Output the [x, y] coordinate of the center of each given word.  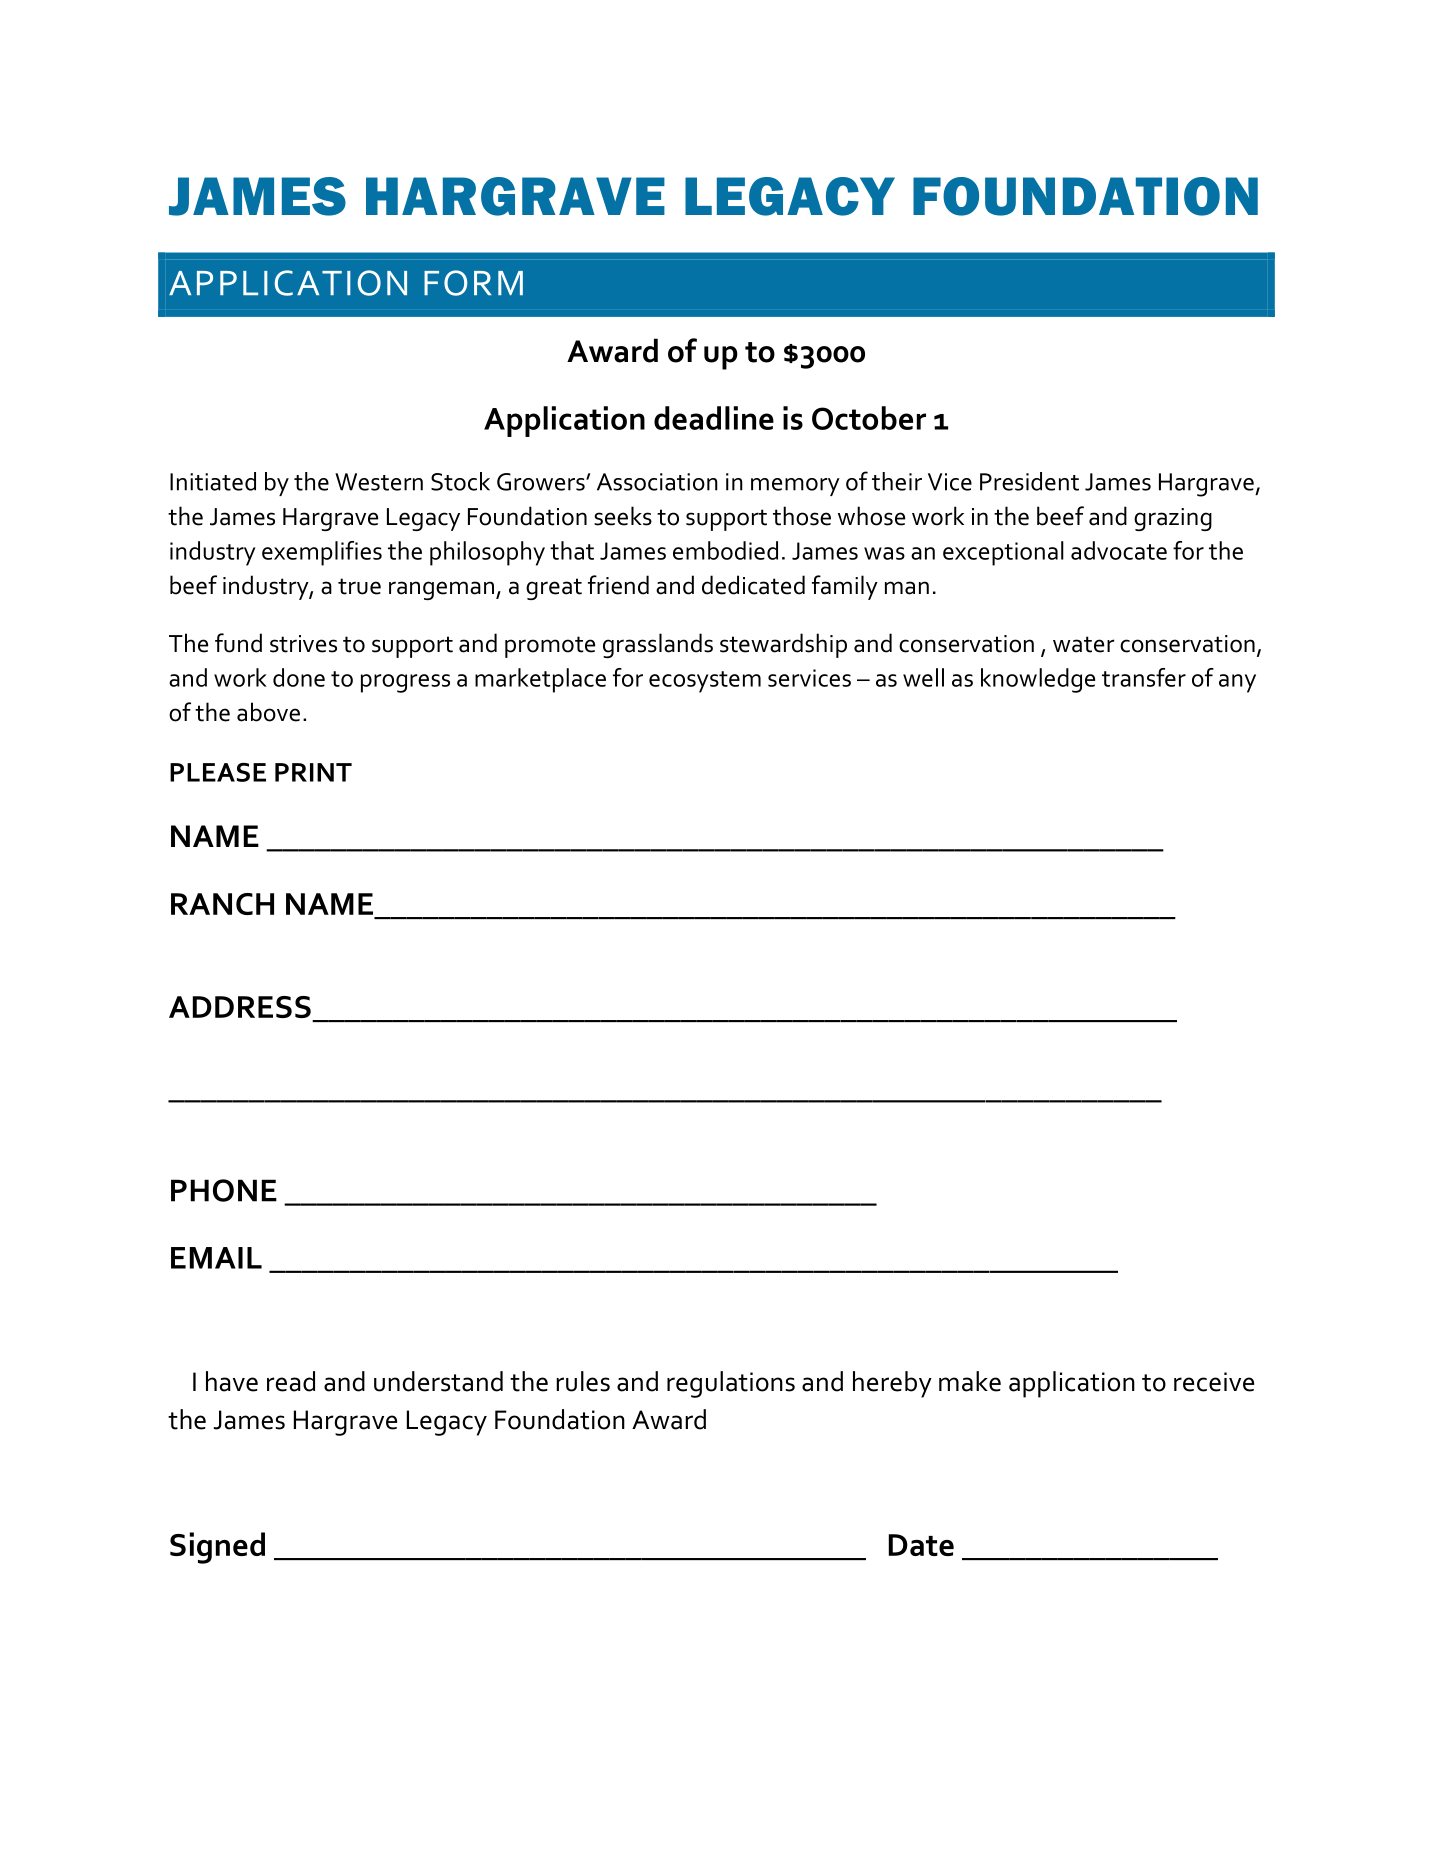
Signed [217, 1548]
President [1029, 481]
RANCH [222, 904]
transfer [1144, 677]
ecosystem [705, 682]
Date [921, 1545]
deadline [714, 418]
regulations [731, 1384]
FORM [473, 283]
